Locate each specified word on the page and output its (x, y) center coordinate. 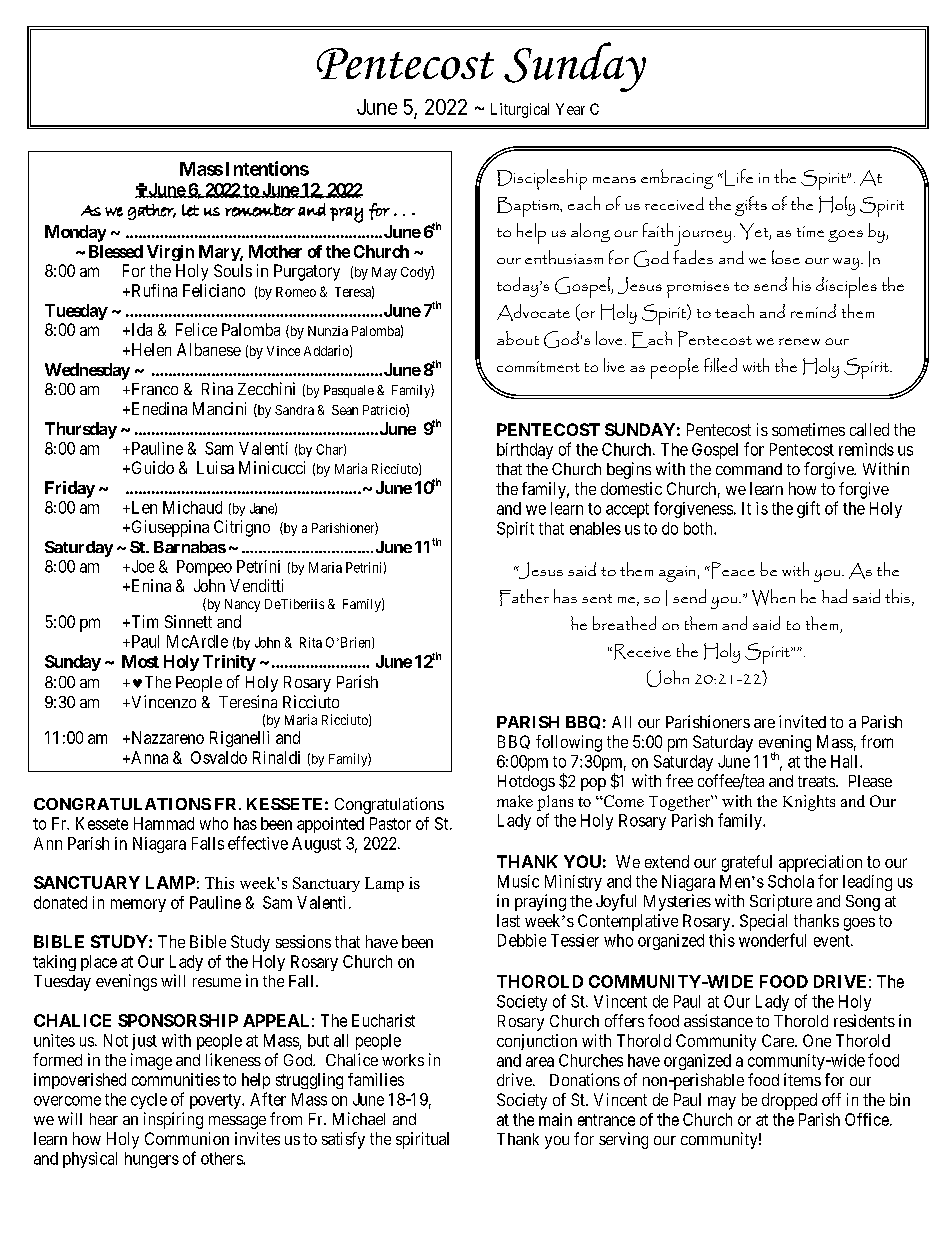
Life (737, 177)
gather (152, 212)
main (555, 1119)
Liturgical (520, 110)
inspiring (173, 1120)
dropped (789, 1101)
